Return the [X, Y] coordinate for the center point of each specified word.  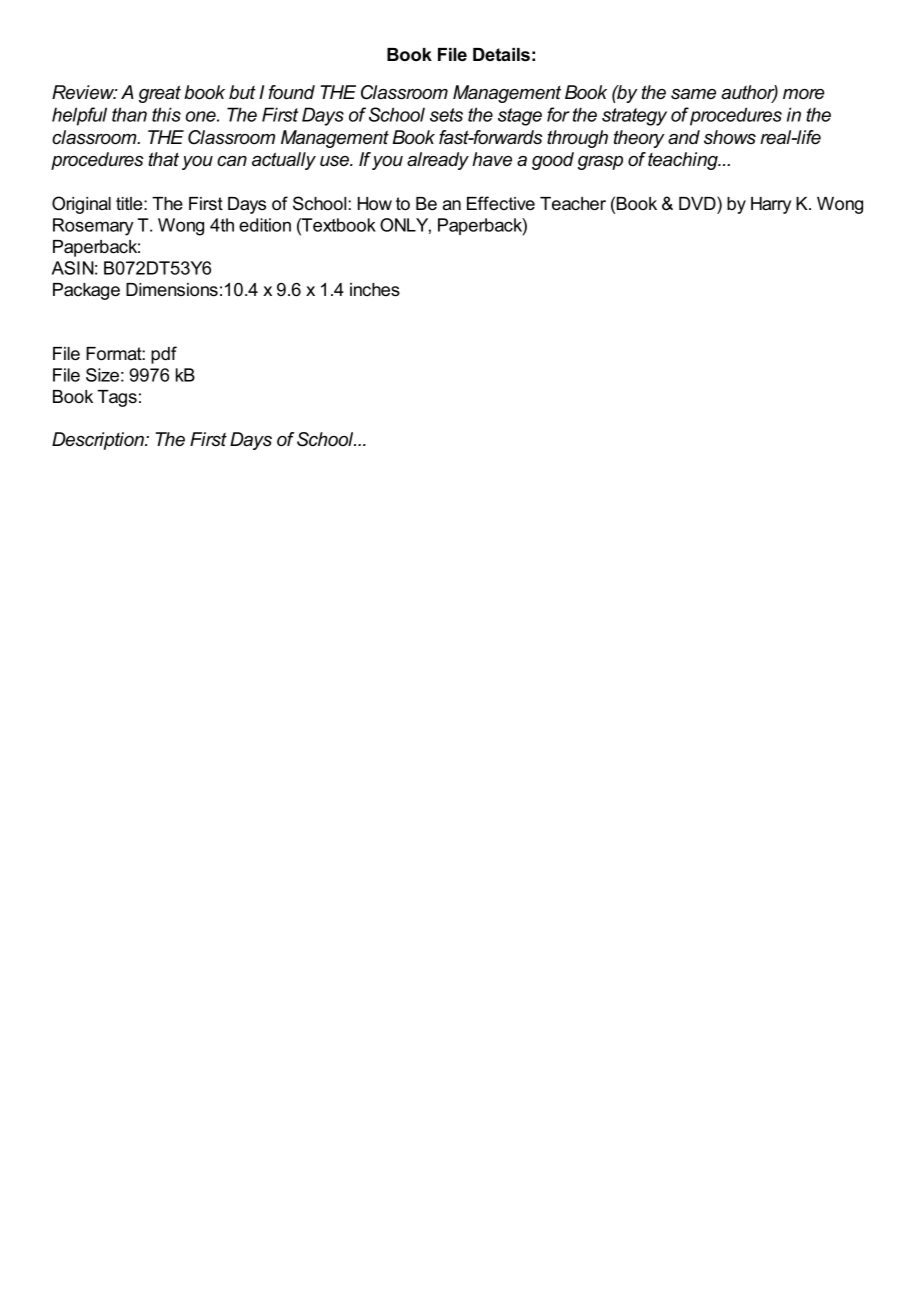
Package [86, 291]
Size [102, 375]
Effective [501, 203]
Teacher [573, 204]
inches [375, 290]
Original [81, 205]
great [160, 94]
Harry [771, 205]
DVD [698, 203]
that [163, 159]
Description [99, 441]
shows [730, 137]
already [438, 161]
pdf [164, 355]
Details [501, 55]
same [693, 94]
